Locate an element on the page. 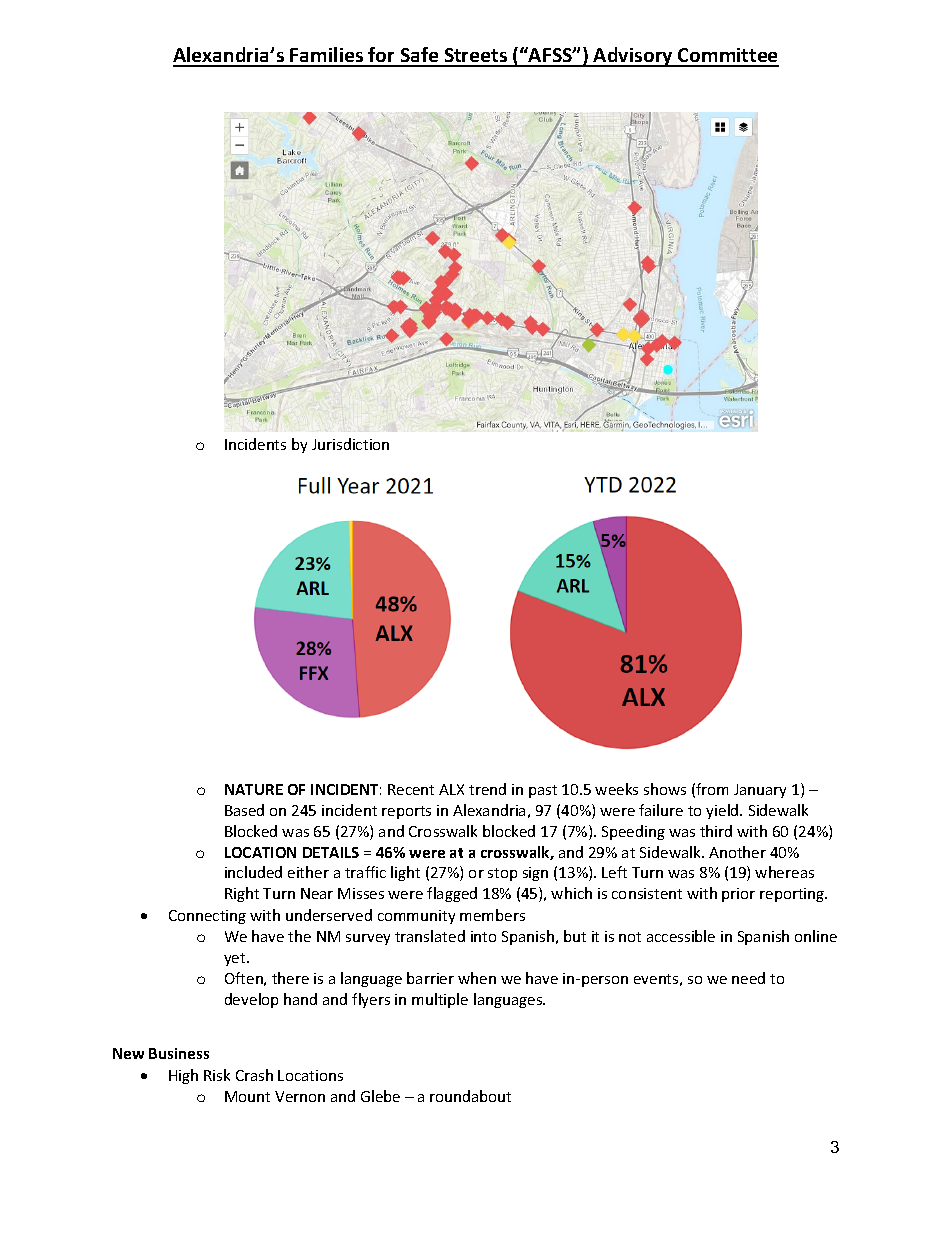 This image has width=952, height=1233. Streets is located at coordinates (476, 57).
